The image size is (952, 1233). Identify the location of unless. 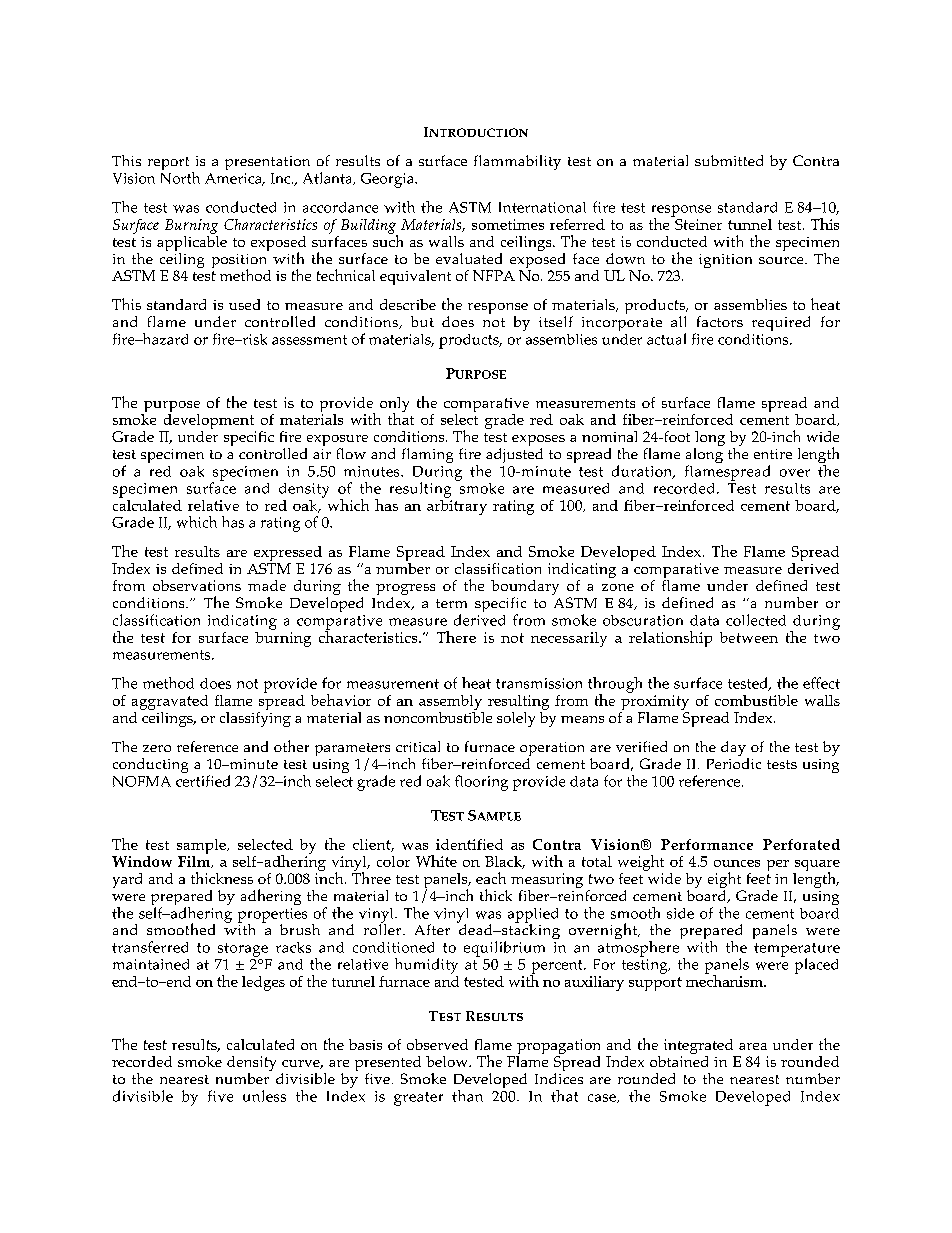
(264, 1096).
